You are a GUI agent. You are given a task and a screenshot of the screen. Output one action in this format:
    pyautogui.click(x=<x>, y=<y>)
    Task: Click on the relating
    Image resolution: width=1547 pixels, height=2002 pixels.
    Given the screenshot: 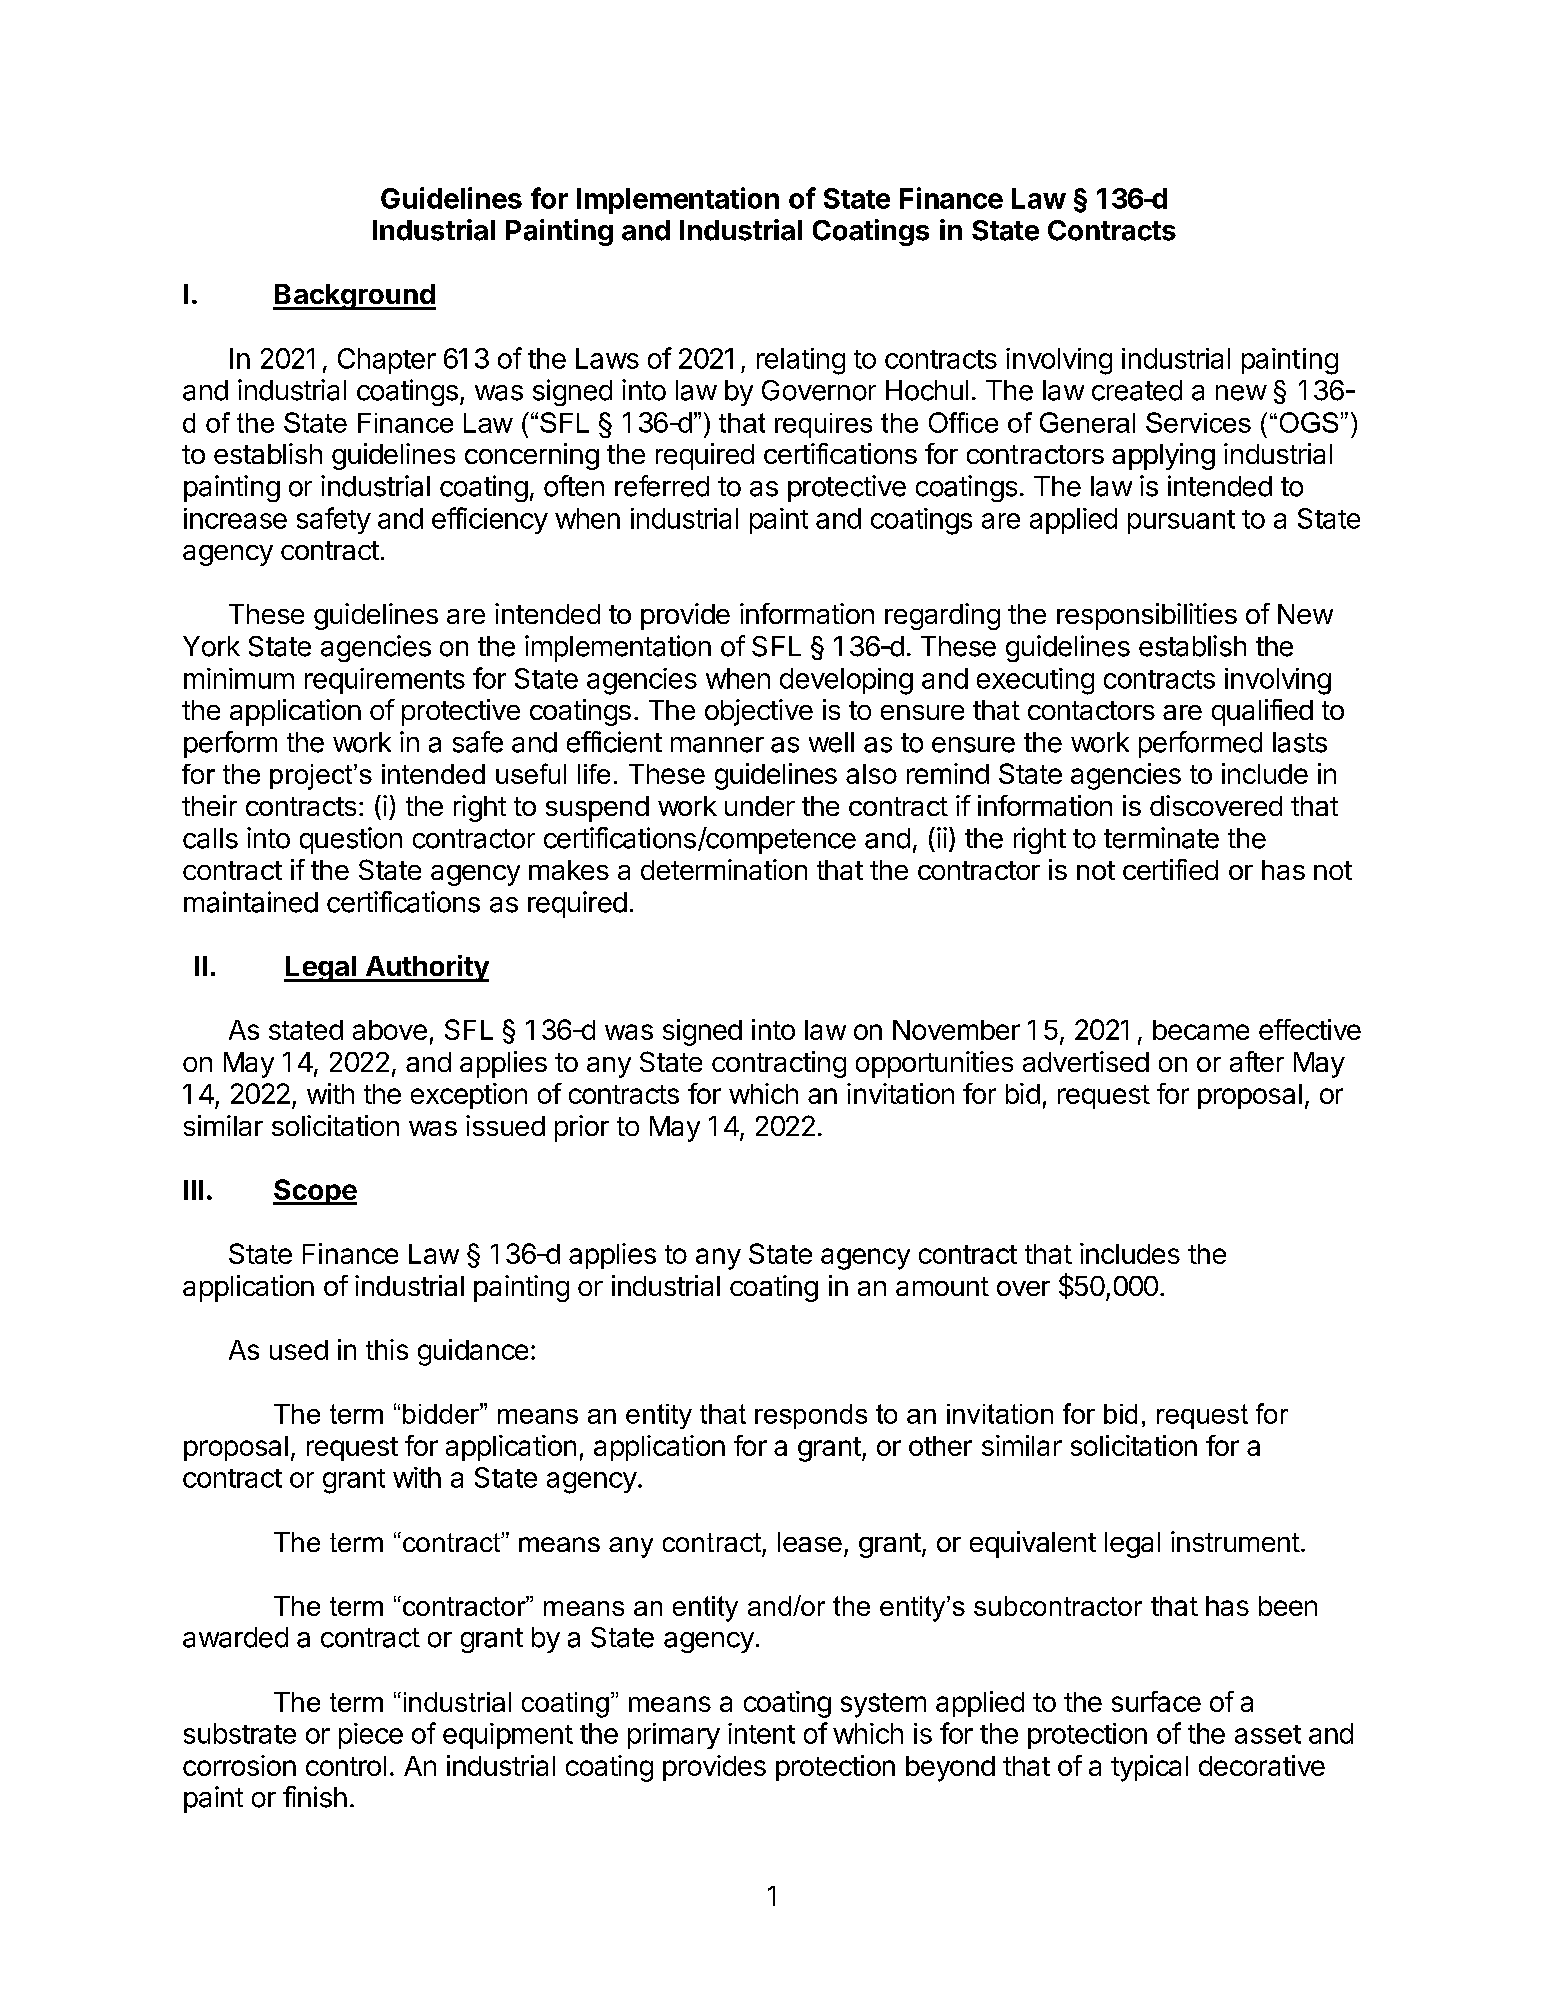 What is the action you would take?
    pyautogui.click(x=801, y=361)
